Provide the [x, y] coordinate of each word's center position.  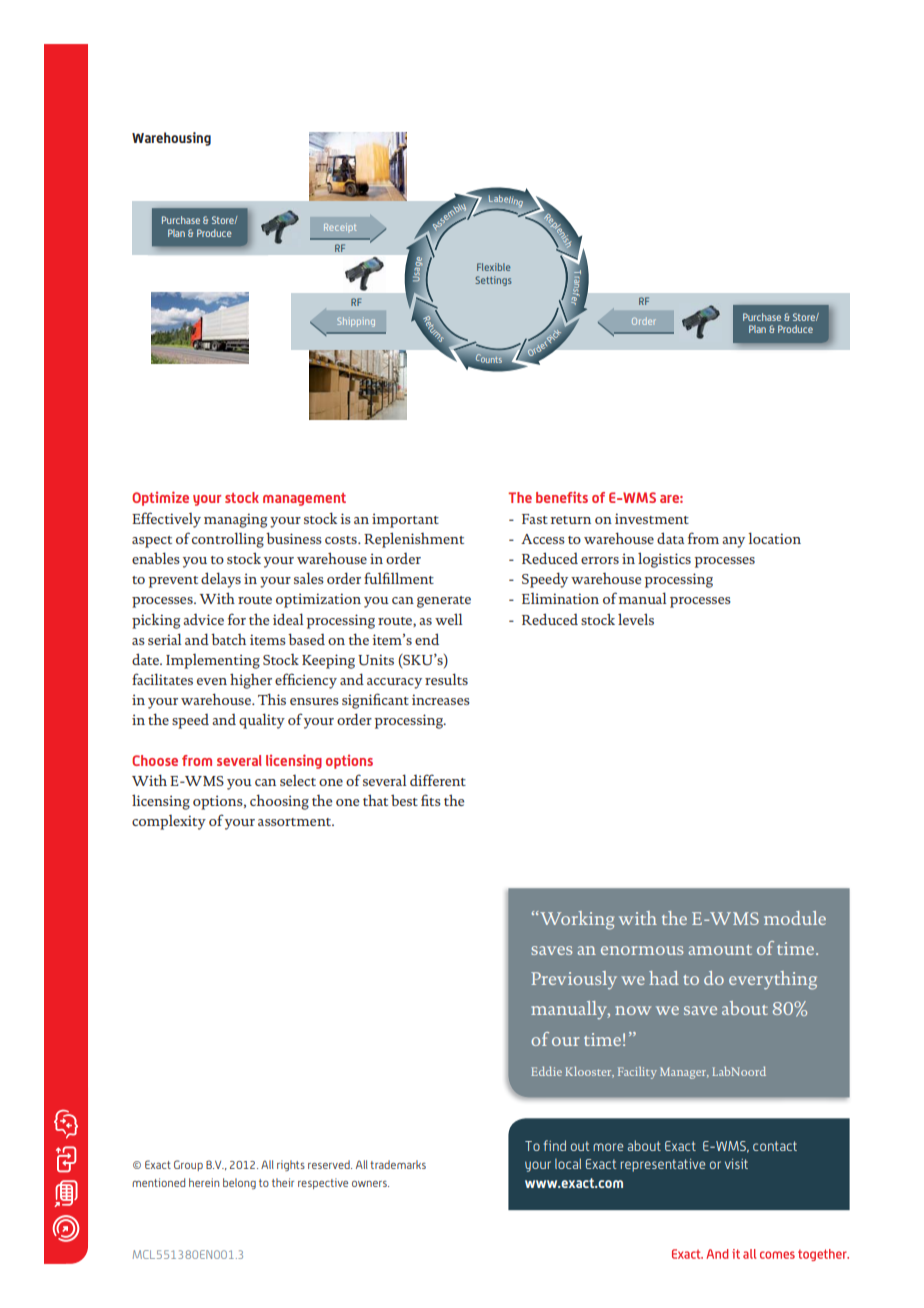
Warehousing [171, 139]
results [446, 679]
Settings [493, 281]
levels [636, 619]
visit [736, 1164]
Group [188, 1165]
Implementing [213, 661]
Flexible [493, 267]
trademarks [398, 1164]
